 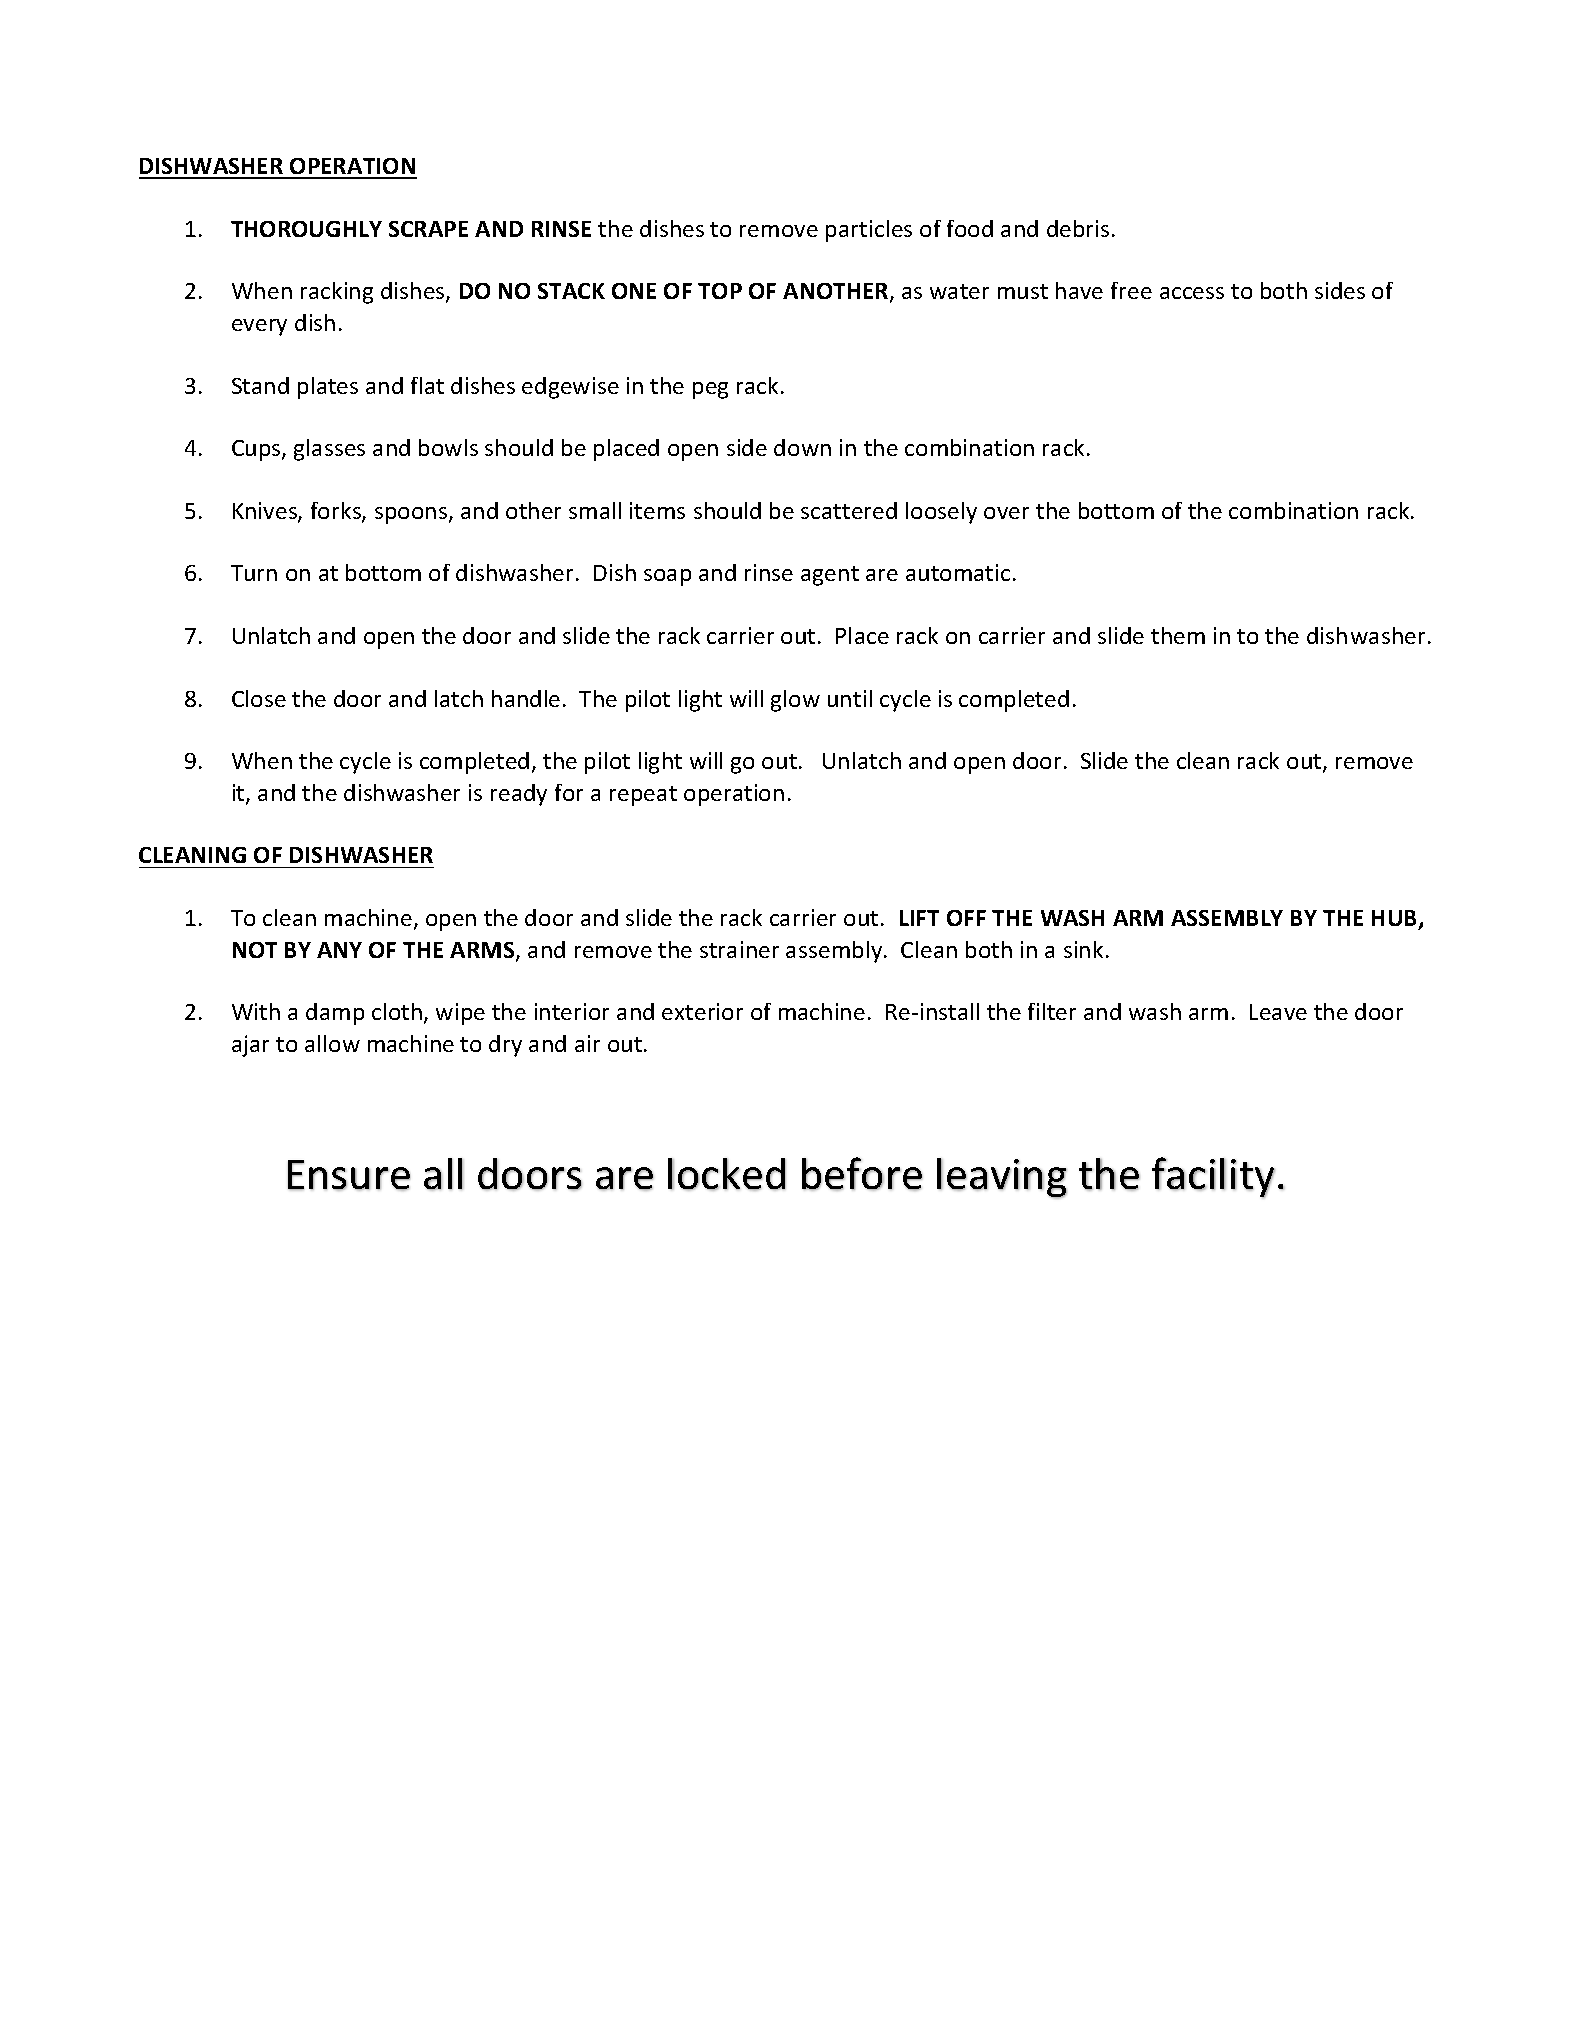 I want to click on them, so click(x=1178, y=635).
